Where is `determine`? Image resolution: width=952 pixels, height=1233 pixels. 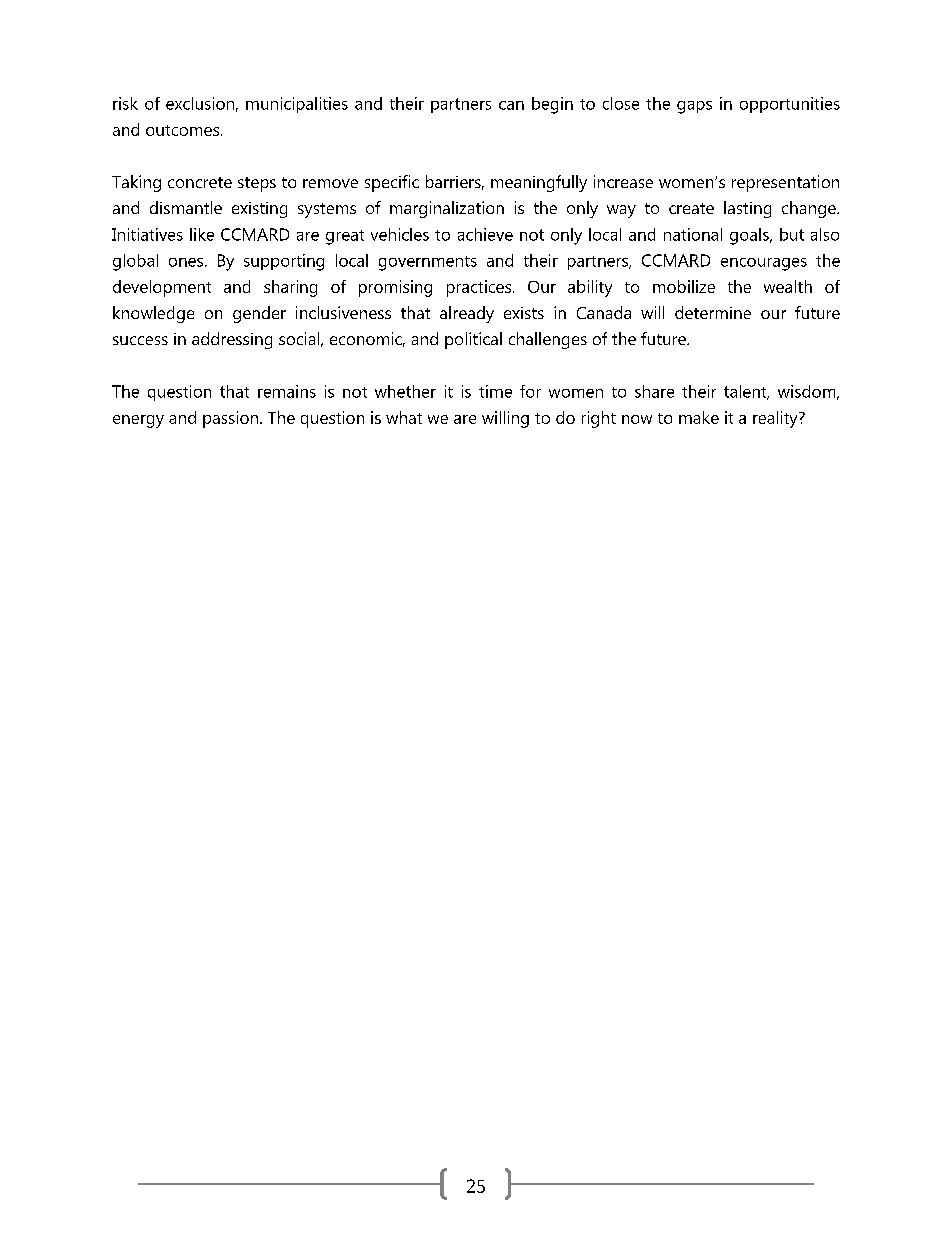 determine is located at coordinates (713, 312).
